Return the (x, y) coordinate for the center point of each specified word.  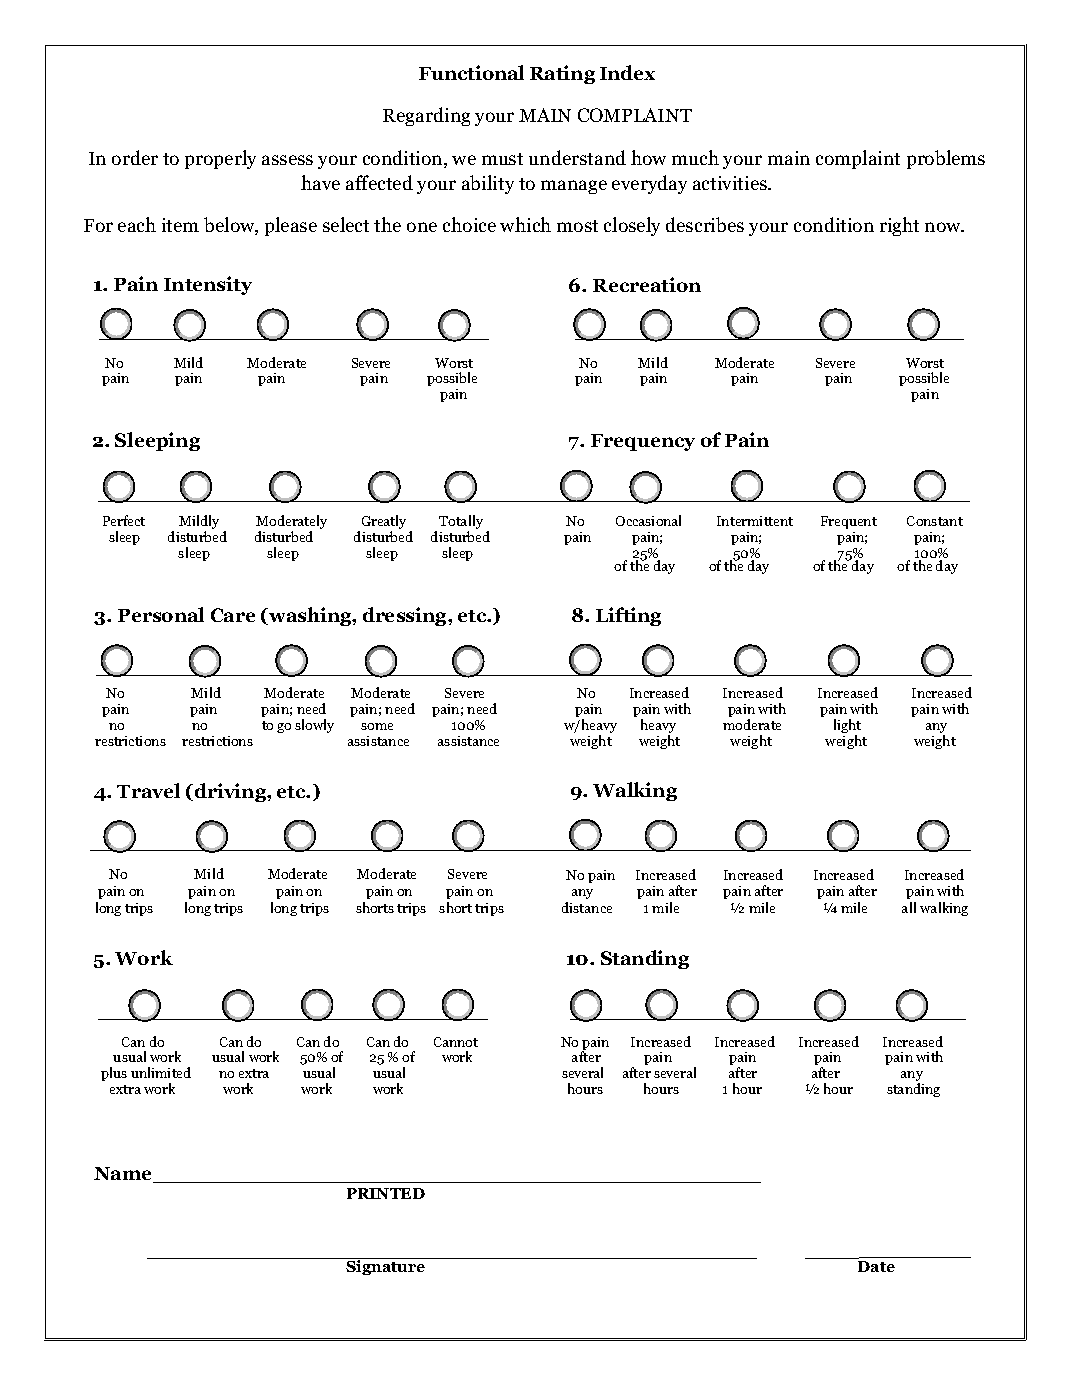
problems (946, 159)
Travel (148, 790)
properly (220, 159)
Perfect (124, 520)
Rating (562, 74)
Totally (461, 523)
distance (587, 907)
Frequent (849, 522)
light (847, 727)
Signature (386, 1266)
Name (124, 1175)
